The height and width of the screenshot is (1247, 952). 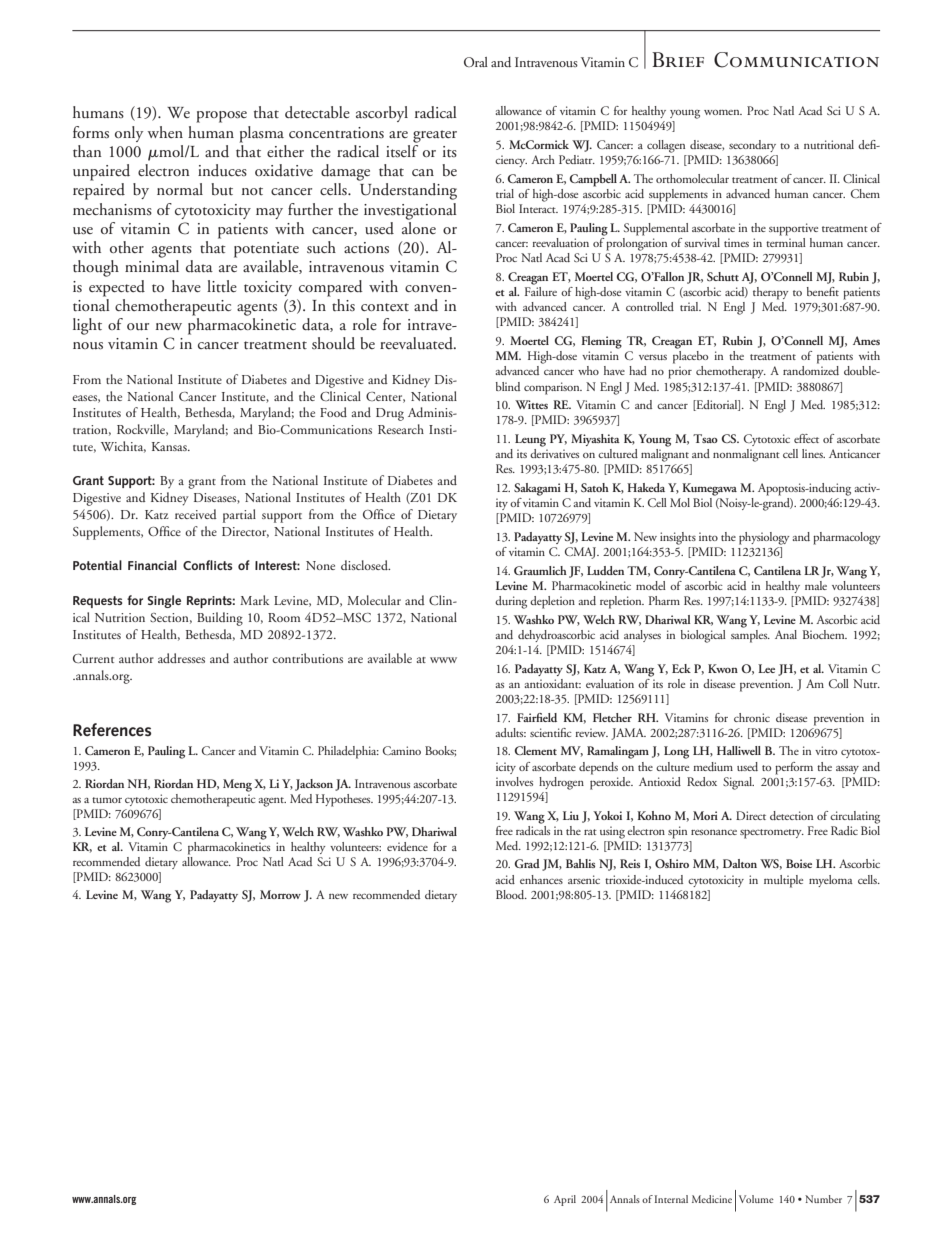 I want to click on women, so click(x=723, y=112).
